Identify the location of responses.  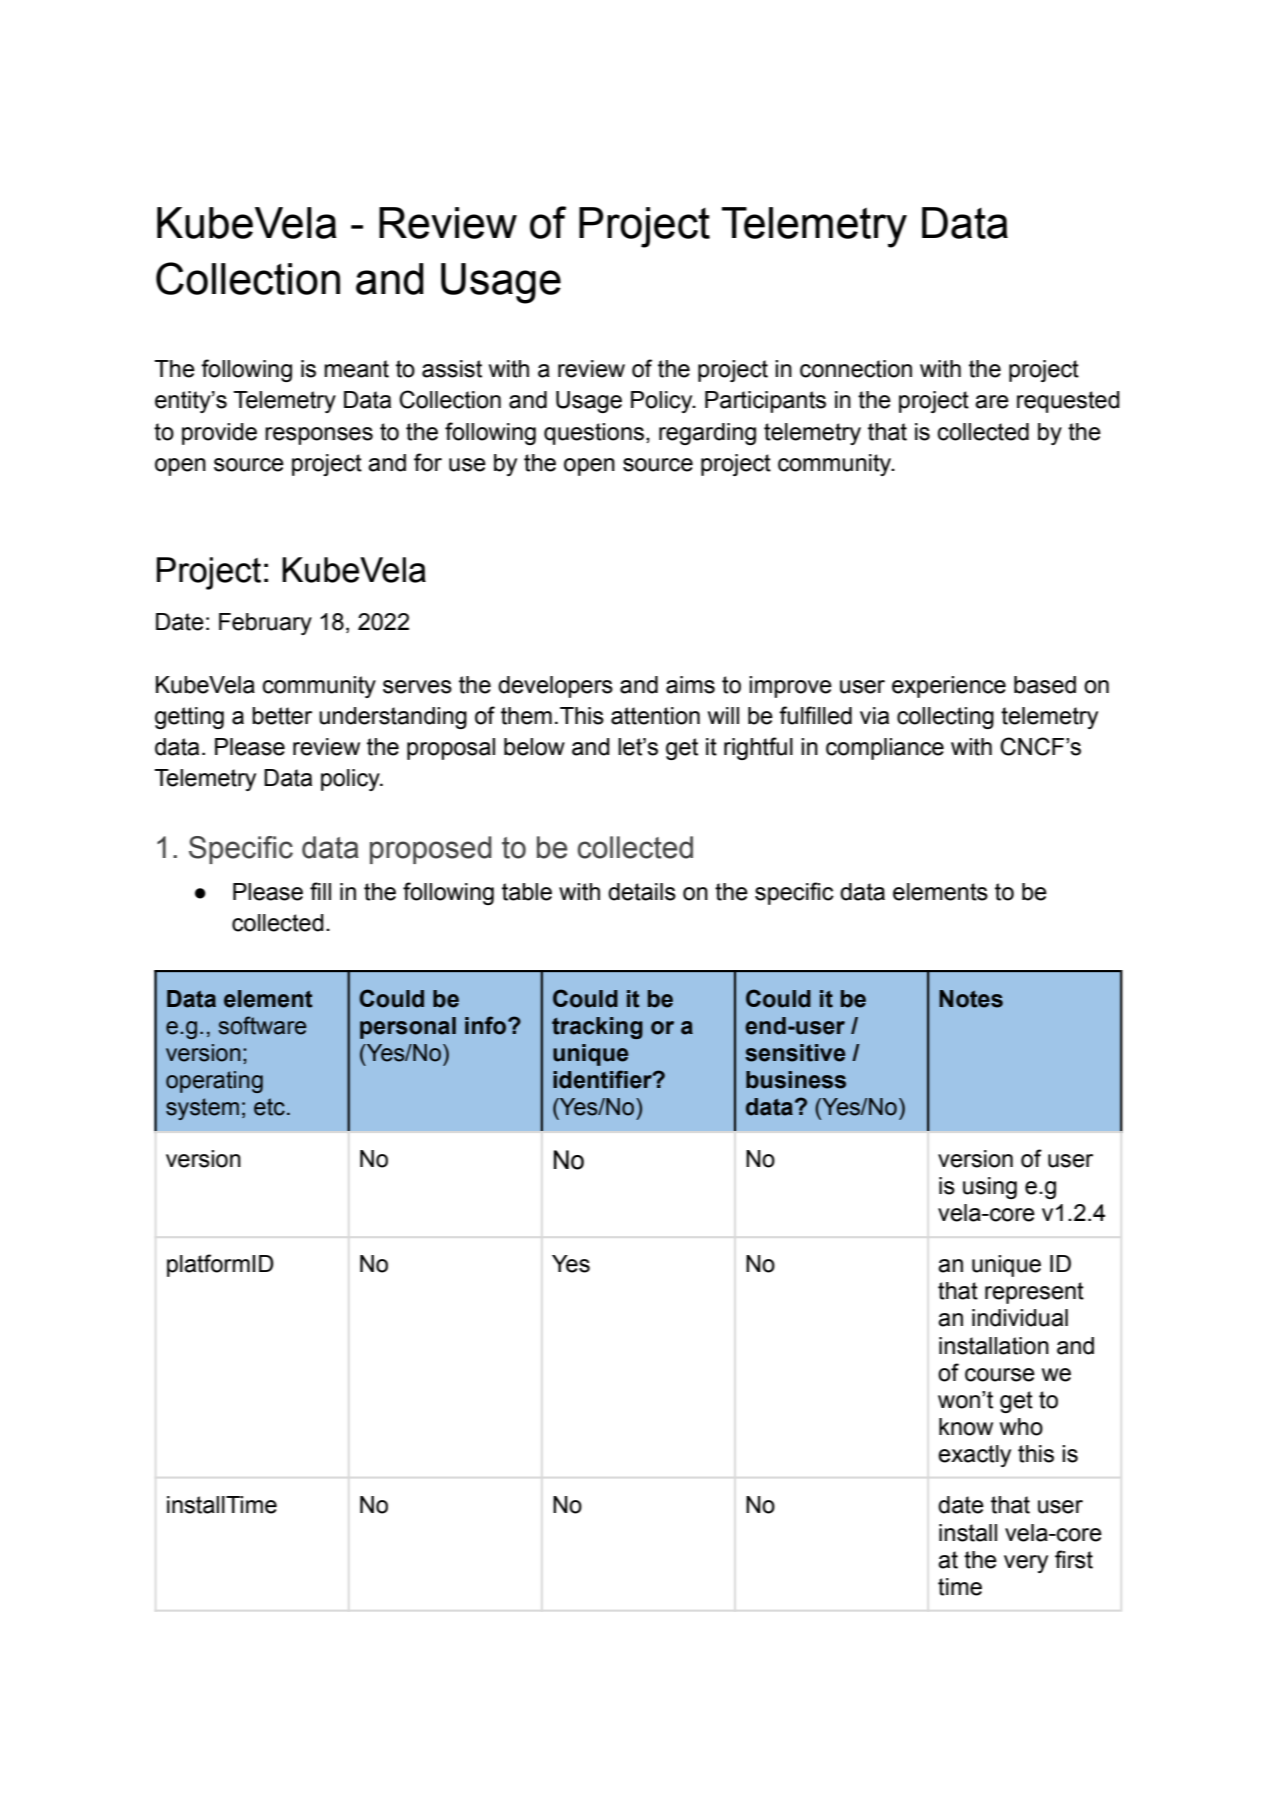
(319, 436).
